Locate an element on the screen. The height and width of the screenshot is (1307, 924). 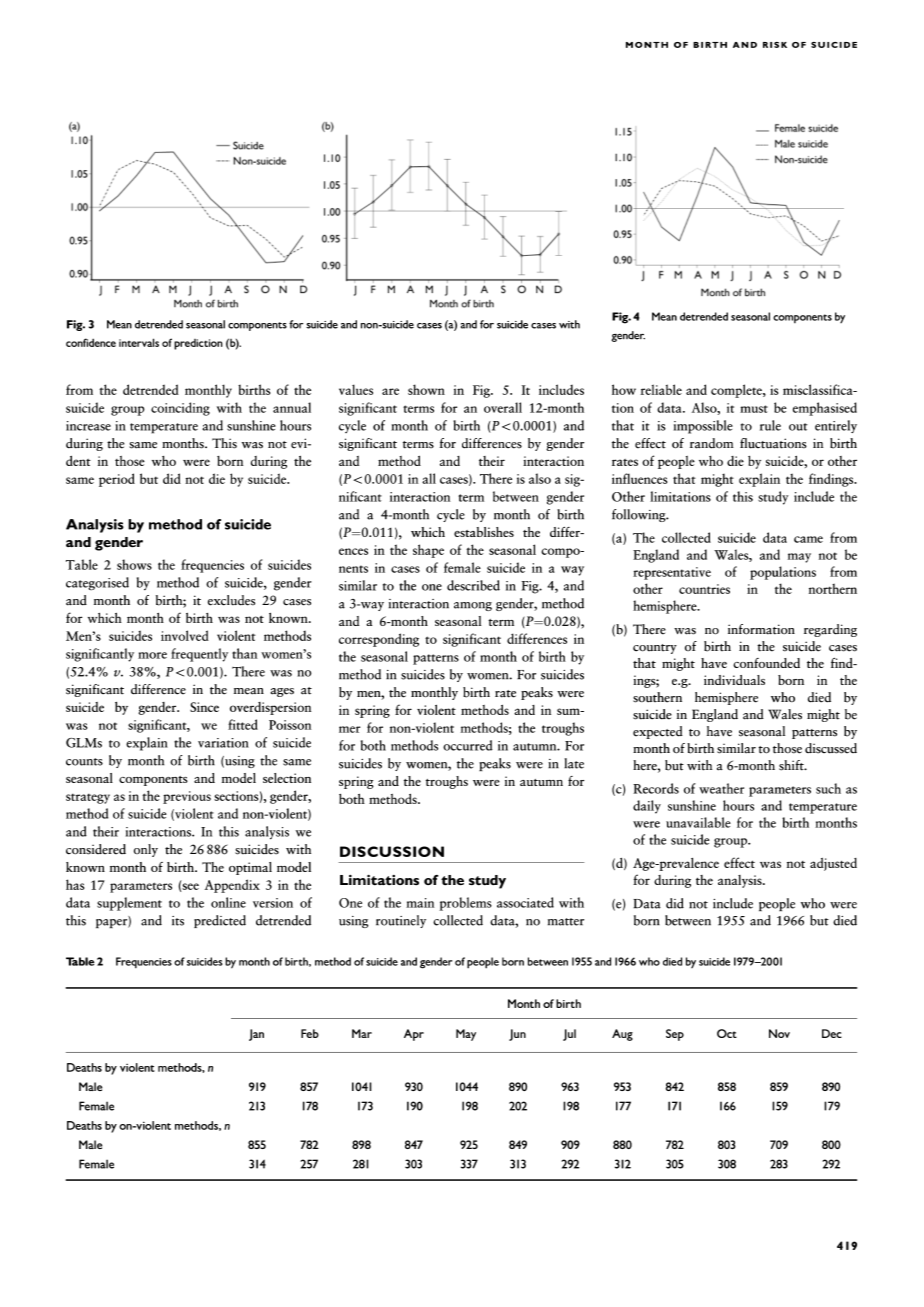
only is located at coordinates (146, 850).
